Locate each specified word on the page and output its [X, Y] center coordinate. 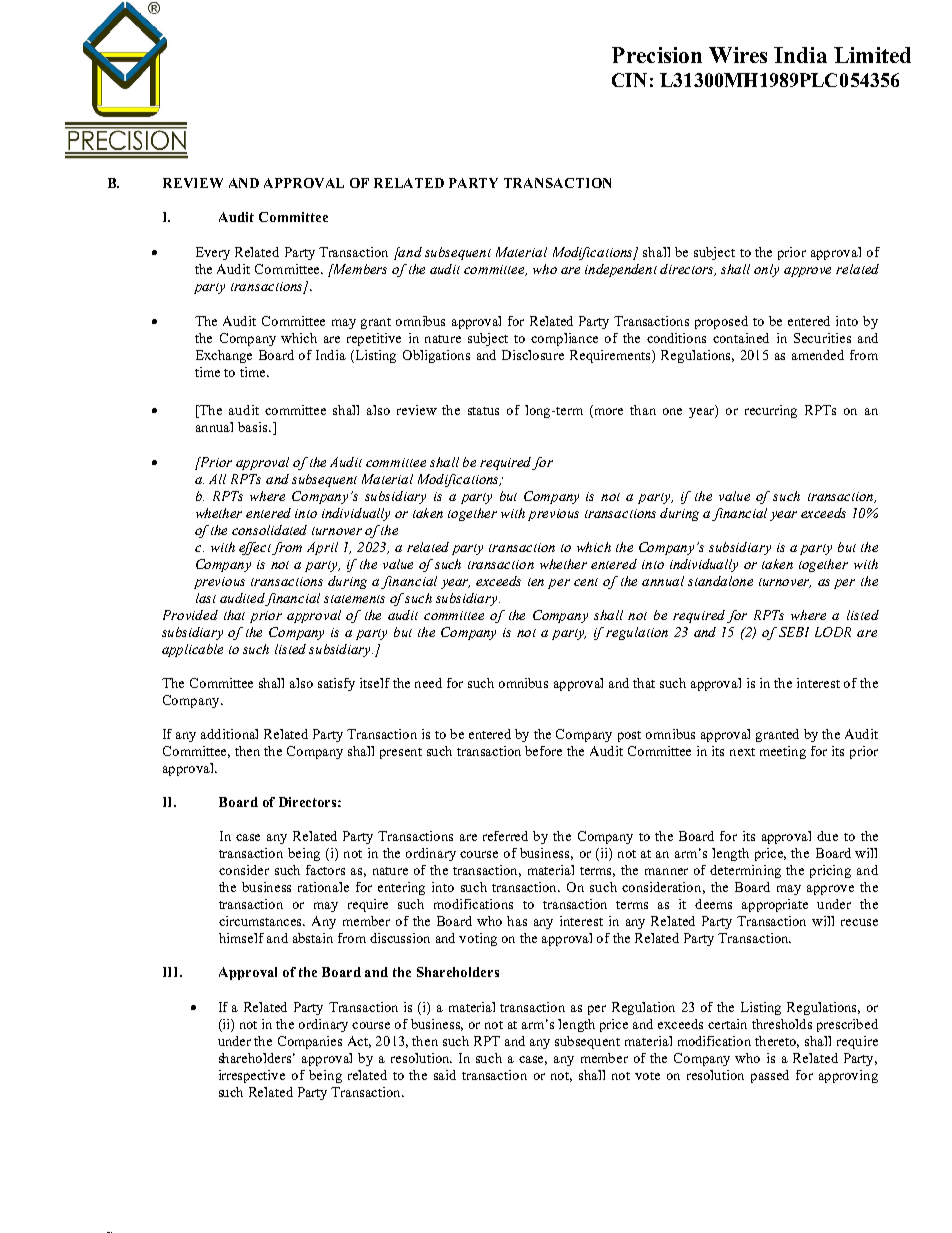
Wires [738, 55]
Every [213, 253]
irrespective [252, 1076]
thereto [777, 1042]
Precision [657, 55]
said [445, 1075]
